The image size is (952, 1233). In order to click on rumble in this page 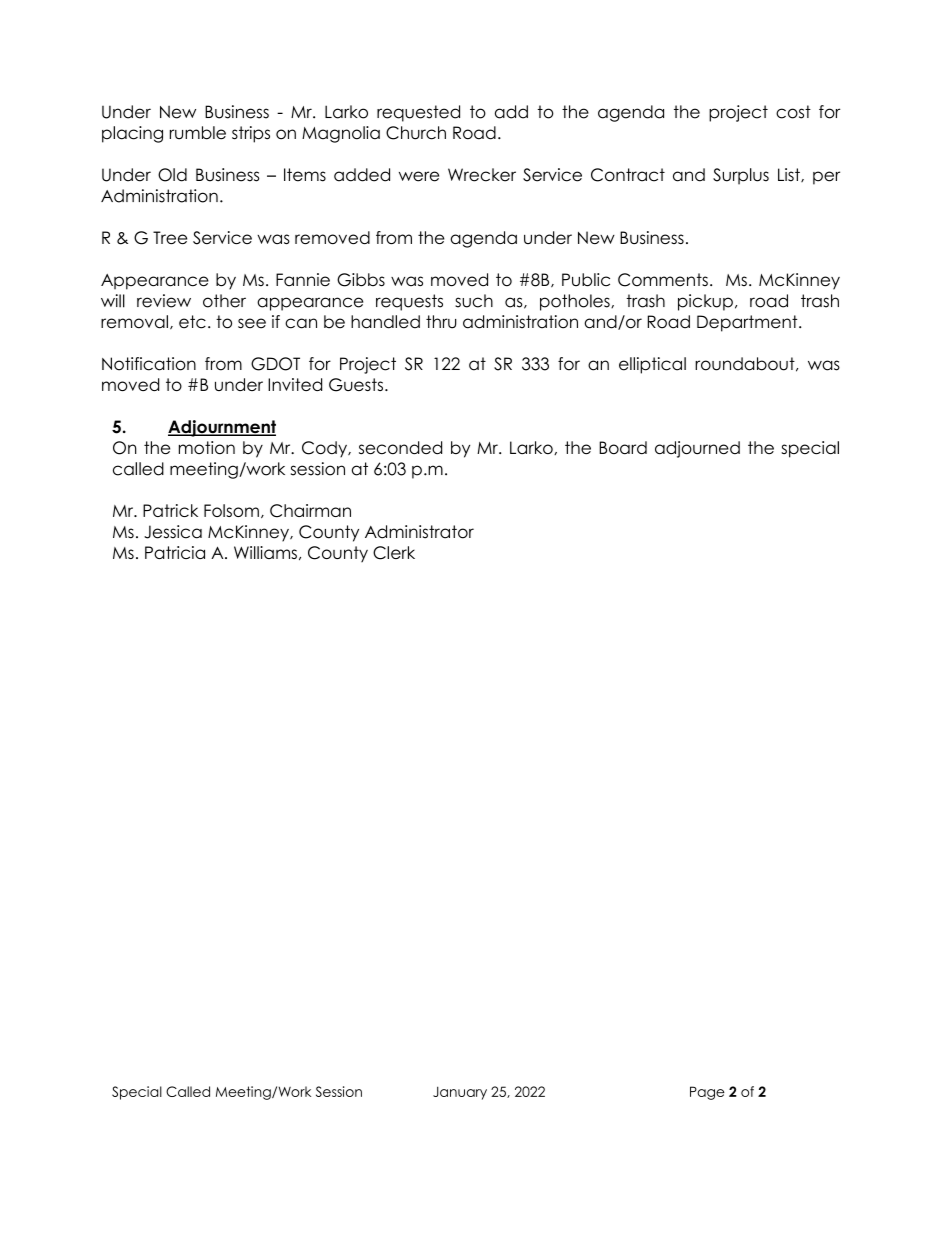, I will do `click(198, 133)`.
